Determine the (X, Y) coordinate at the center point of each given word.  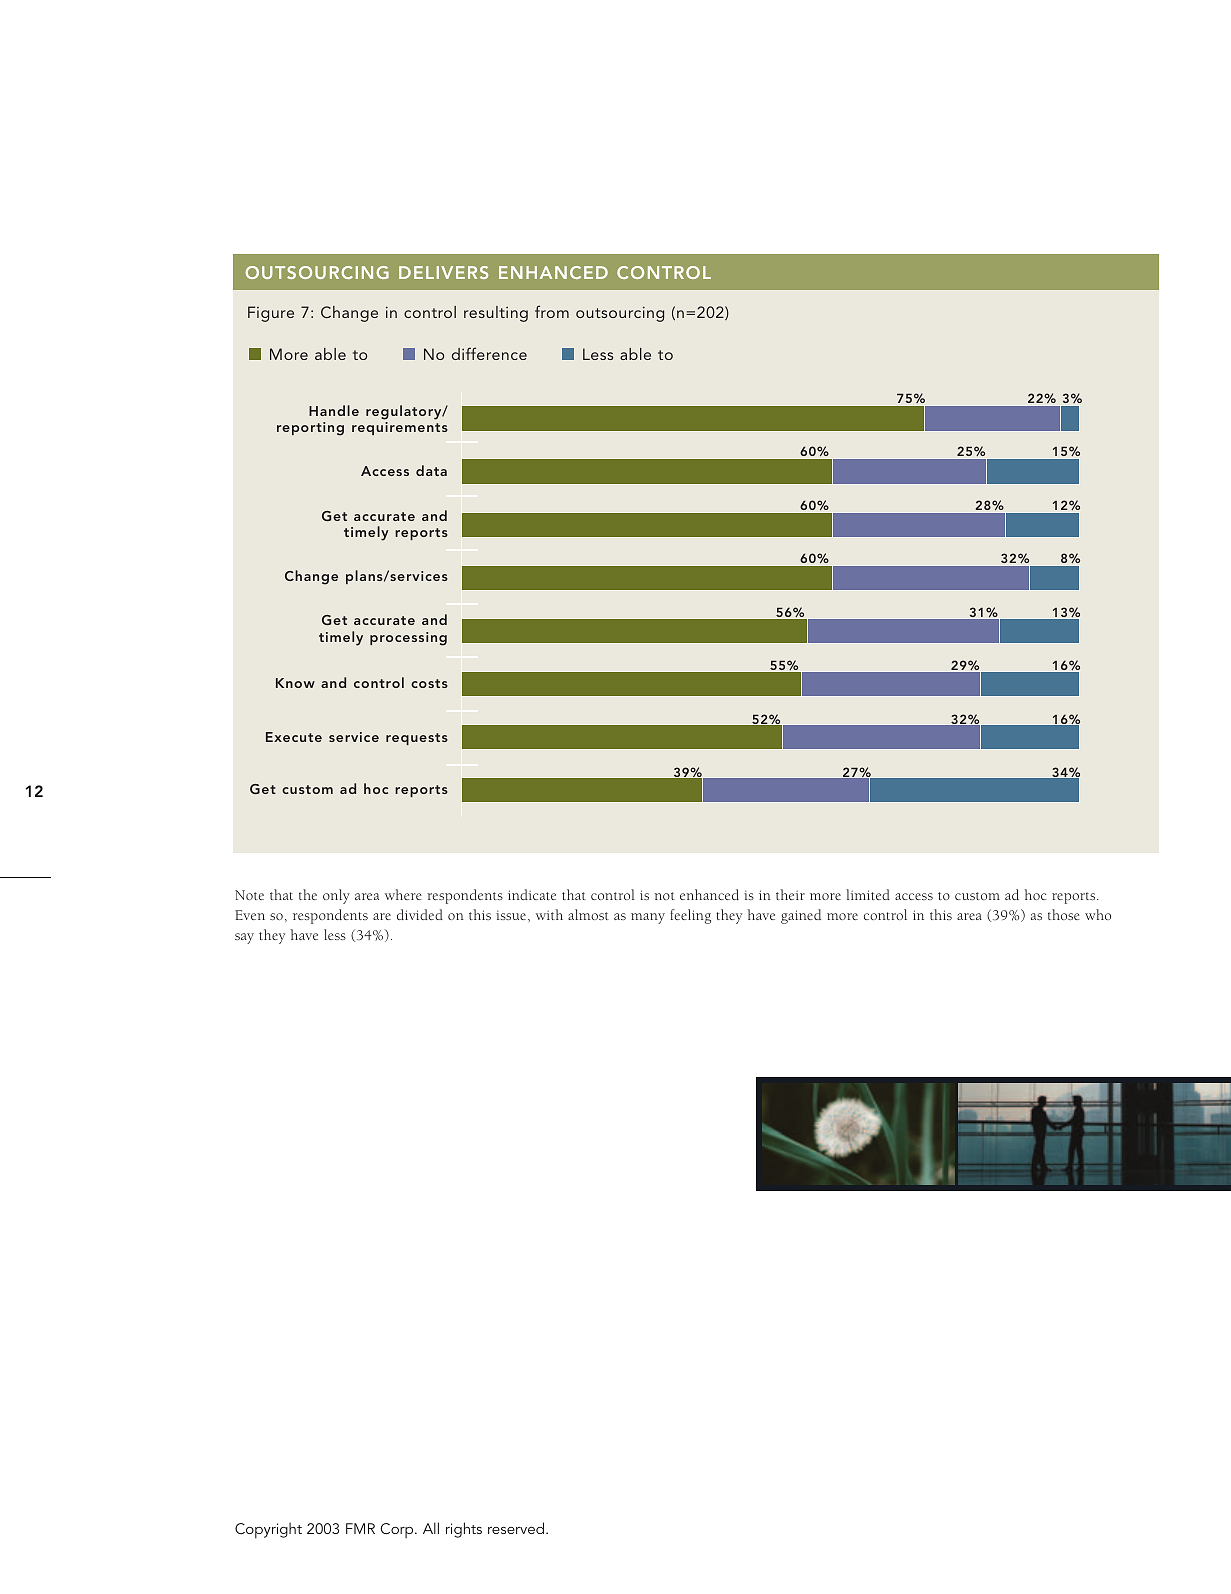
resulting (496, 314)
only (336, 896)
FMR (360, 1528)
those (1064, 914)
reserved (516, 1528)
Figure (271, 314)
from (552, 311)
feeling (690, 916)
